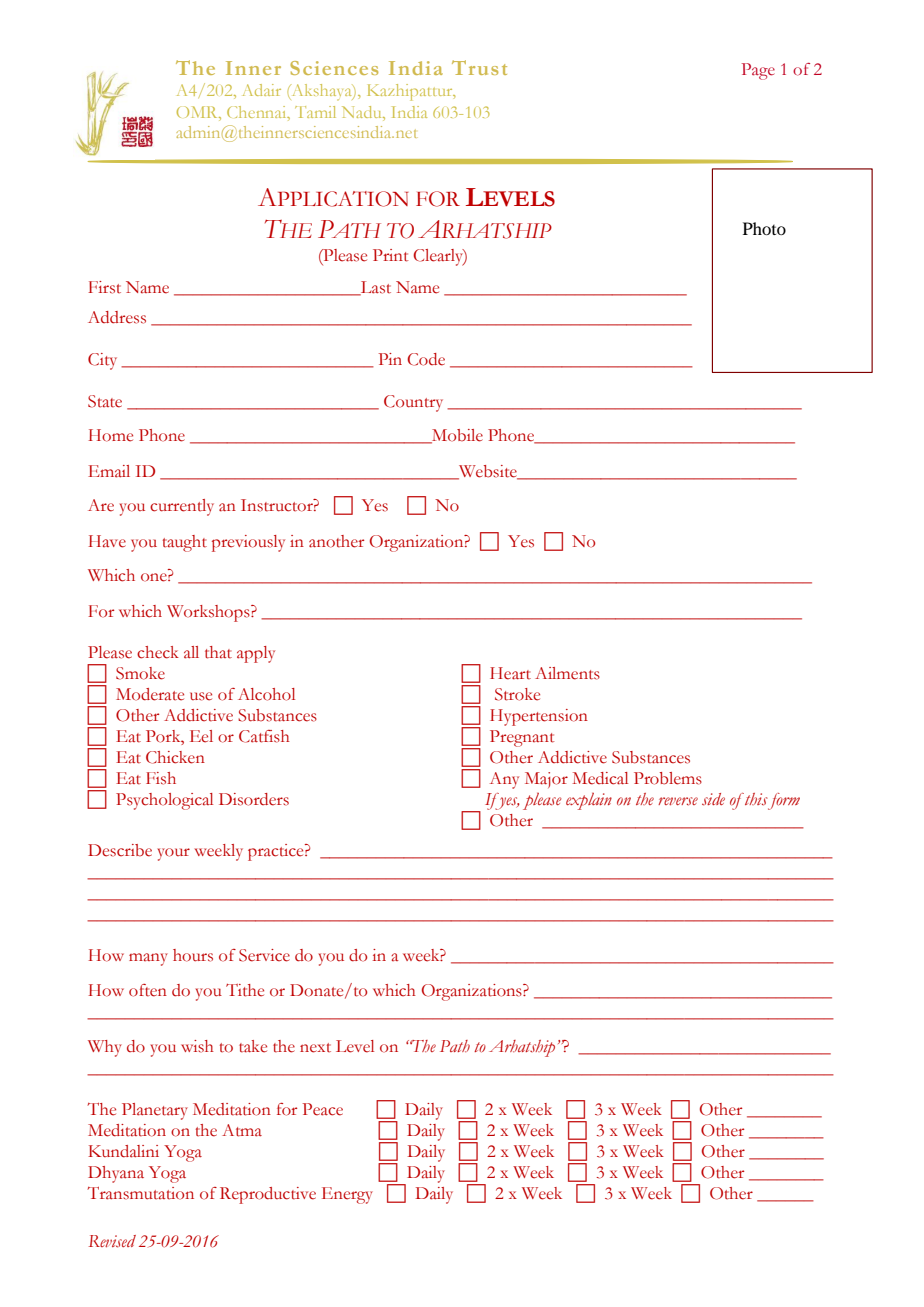 Image resolution: width=924 pixels, height=1307 pixels. What do you see at coordinates (517, 694) in the screenshot?
I see `Stroke` at bounding box center [517, 694].
